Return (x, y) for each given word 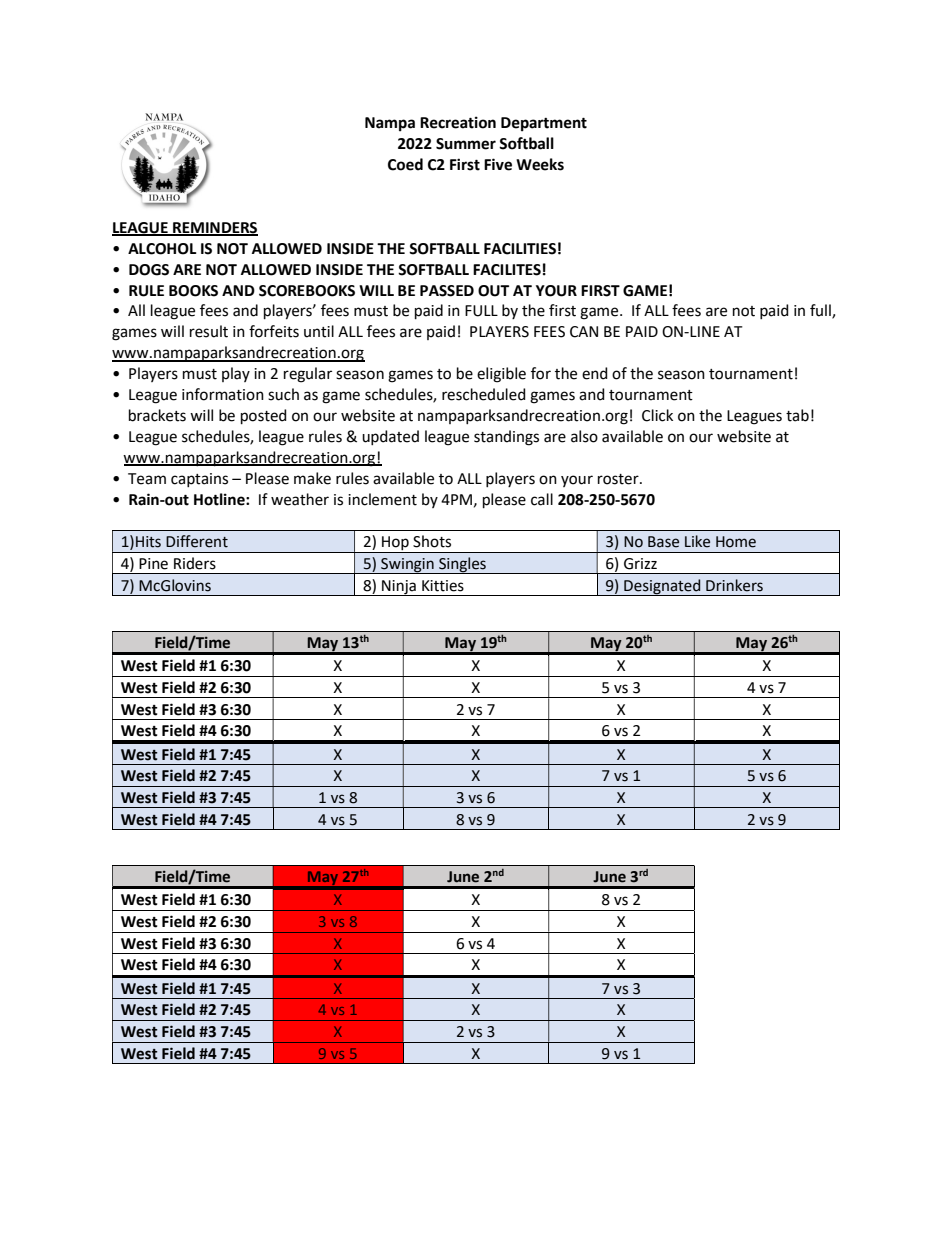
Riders (195, 563)
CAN (584, 332)
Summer (466, 144)
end (595, 373)
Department (544, 124)
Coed (405, 164)
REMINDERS (214, 228)
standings (506, 438)
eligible (501, 375)
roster (619, 479)
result (209, 331)
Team (147, 479)
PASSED (447, 291)
